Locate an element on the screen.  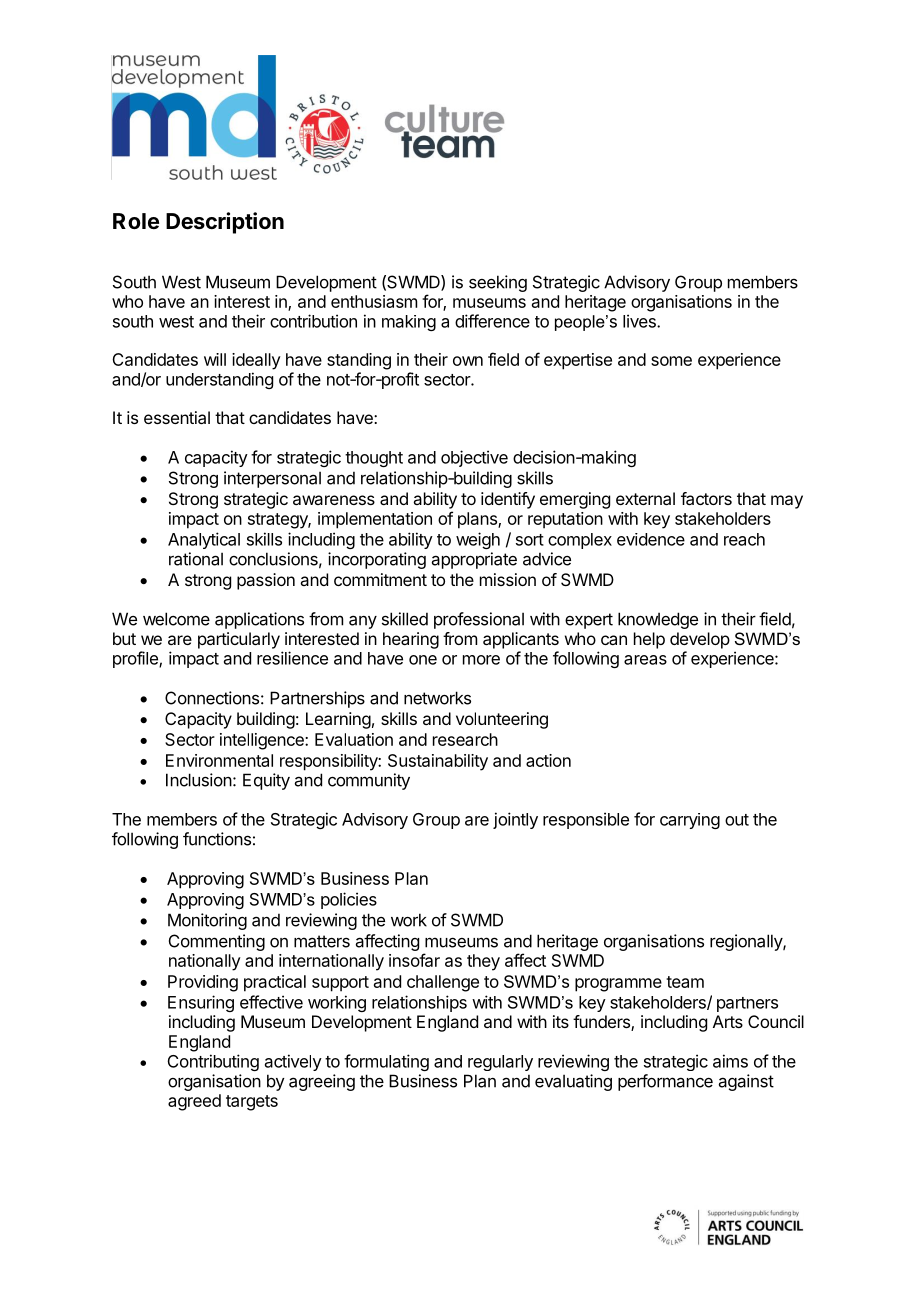
appropriate is located at coordinates (474, 560).
